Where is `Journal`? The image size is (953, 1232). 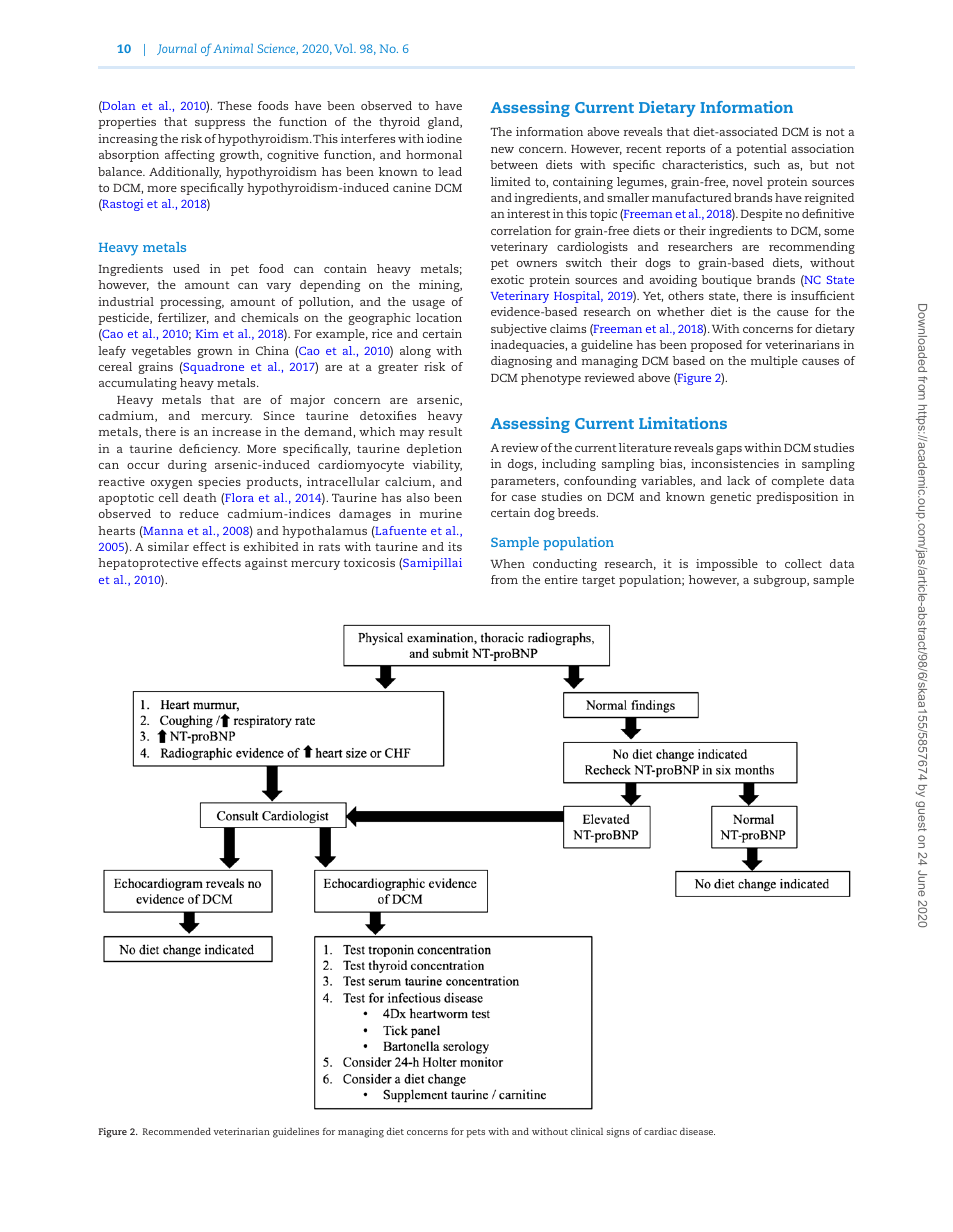
Journal is located at coordinates (177, 49).
